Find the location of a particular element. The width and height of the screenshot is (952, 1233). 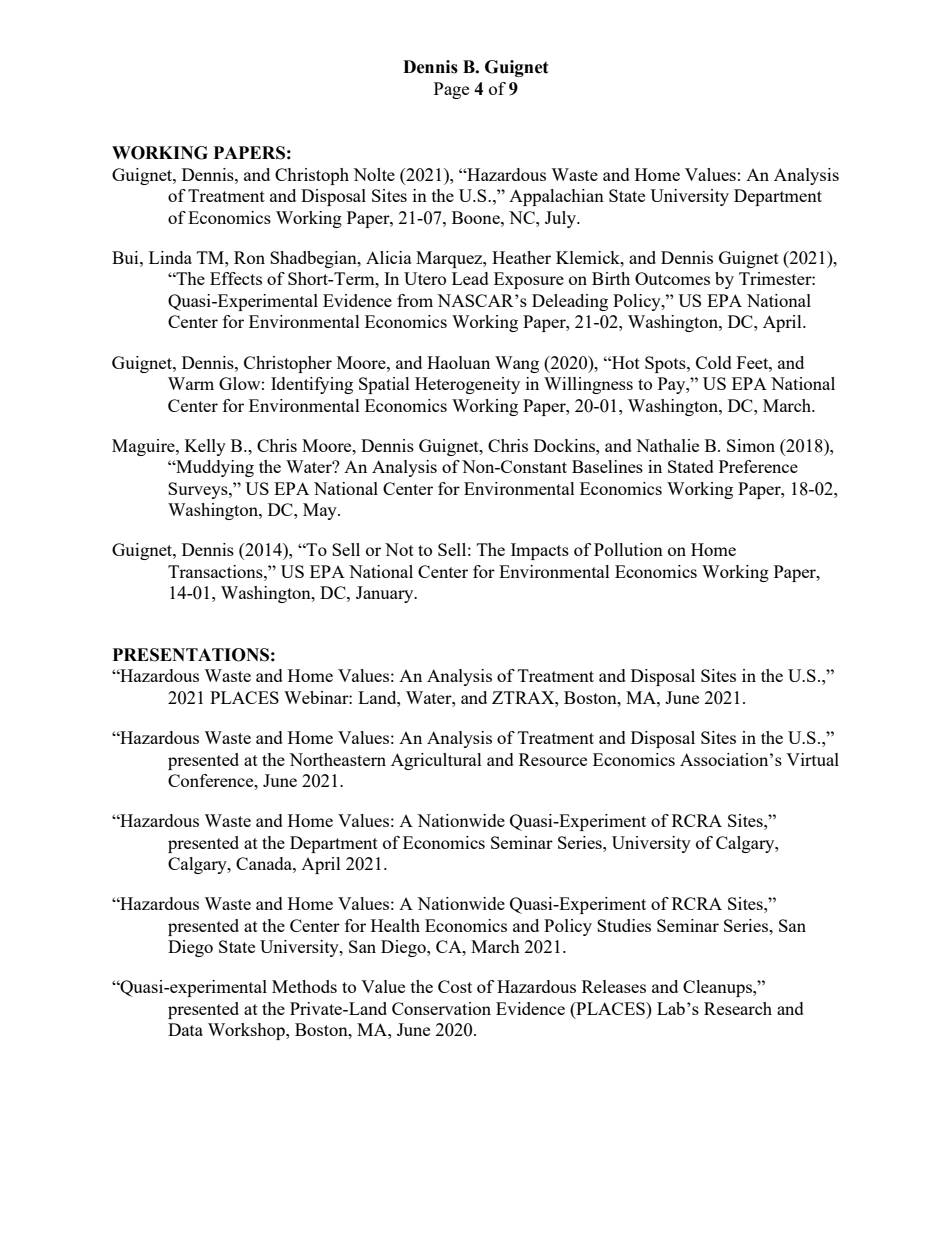

Nolte is located at coordinates (374, 174).
